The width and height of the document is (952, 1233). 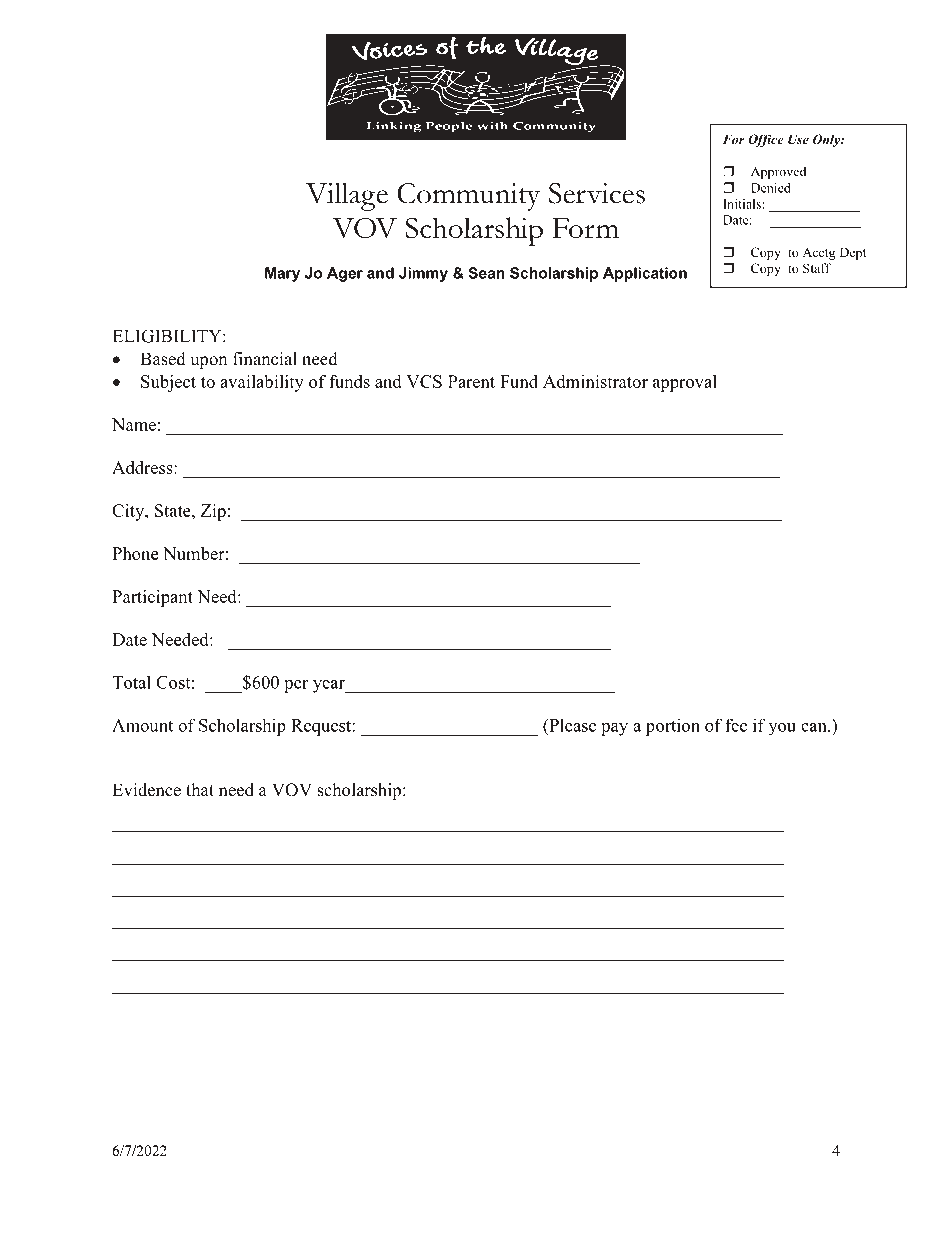 I want to click on Village, so click(x=347, y=196).
